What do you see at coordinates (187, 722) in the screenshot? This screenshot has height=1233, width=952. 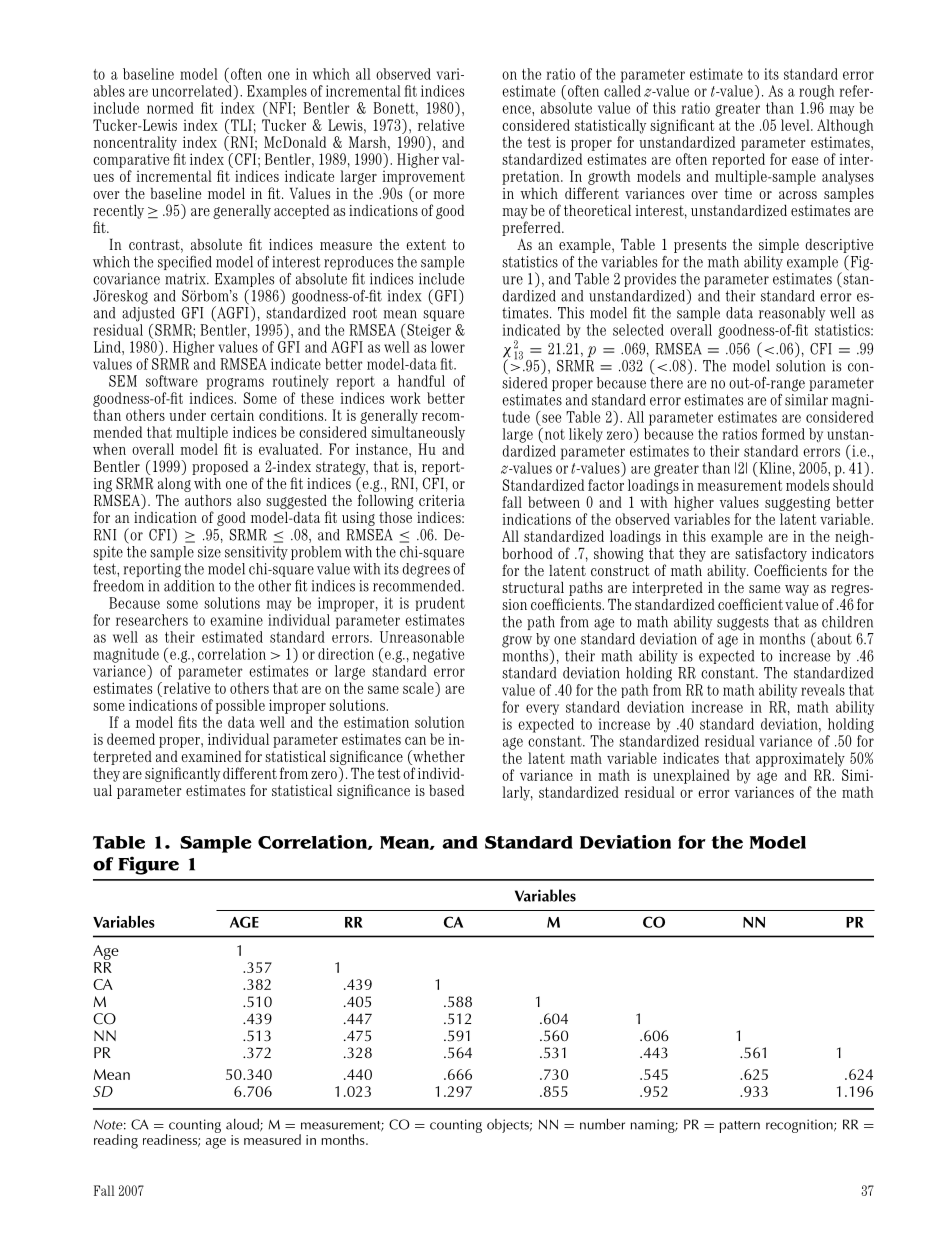 I see `fits` at bounding box center [187, 722].
